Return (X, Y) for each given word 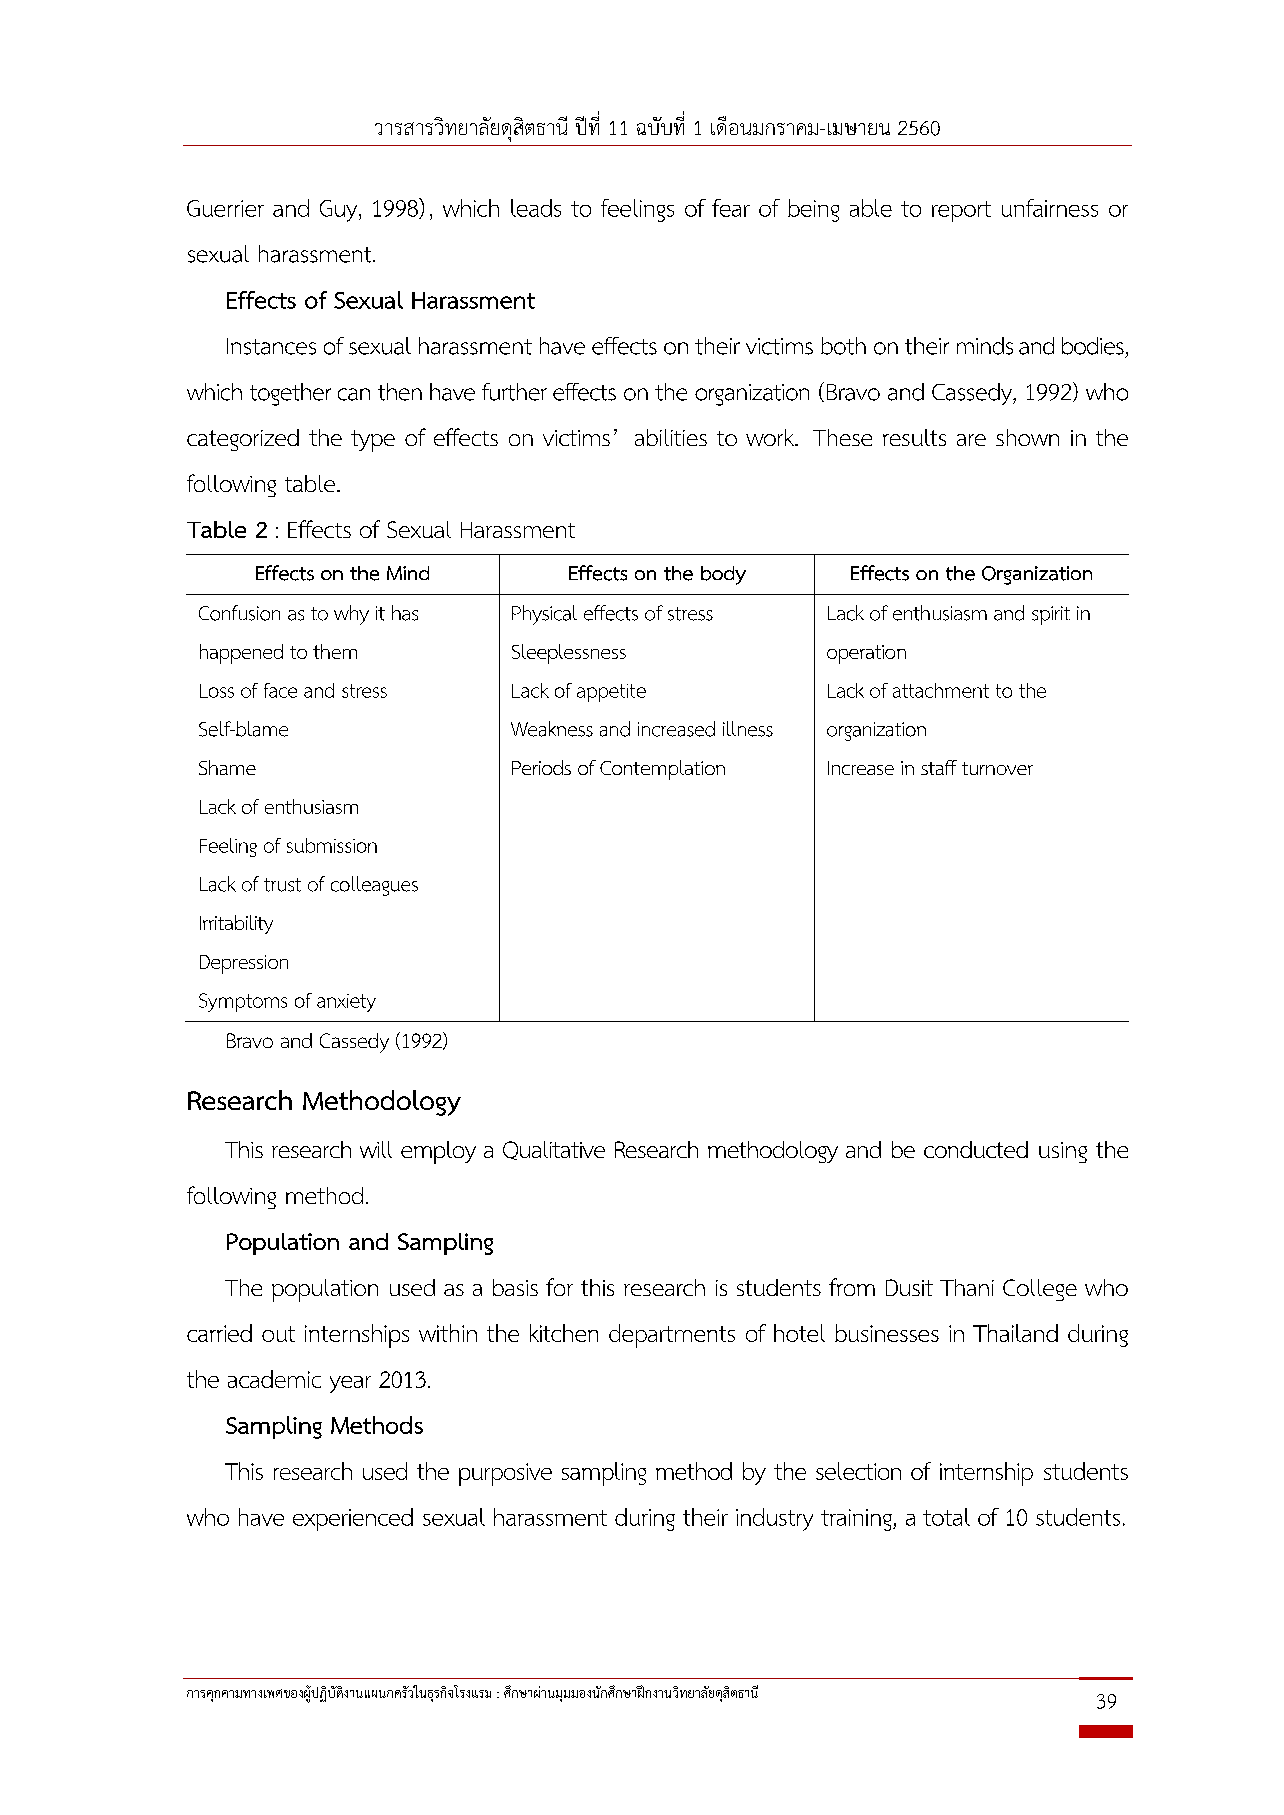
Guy (340, 211)
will (376, 1149)
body (723, 575)
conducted (976, 1149)
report (961, 211)
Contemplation (662, 770)
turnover (997, 768)
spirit (1051, 615)
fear (731, 208)
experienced (353, 1519)
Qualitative (554, 1150)
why (351, 615)
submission (332, 845)
